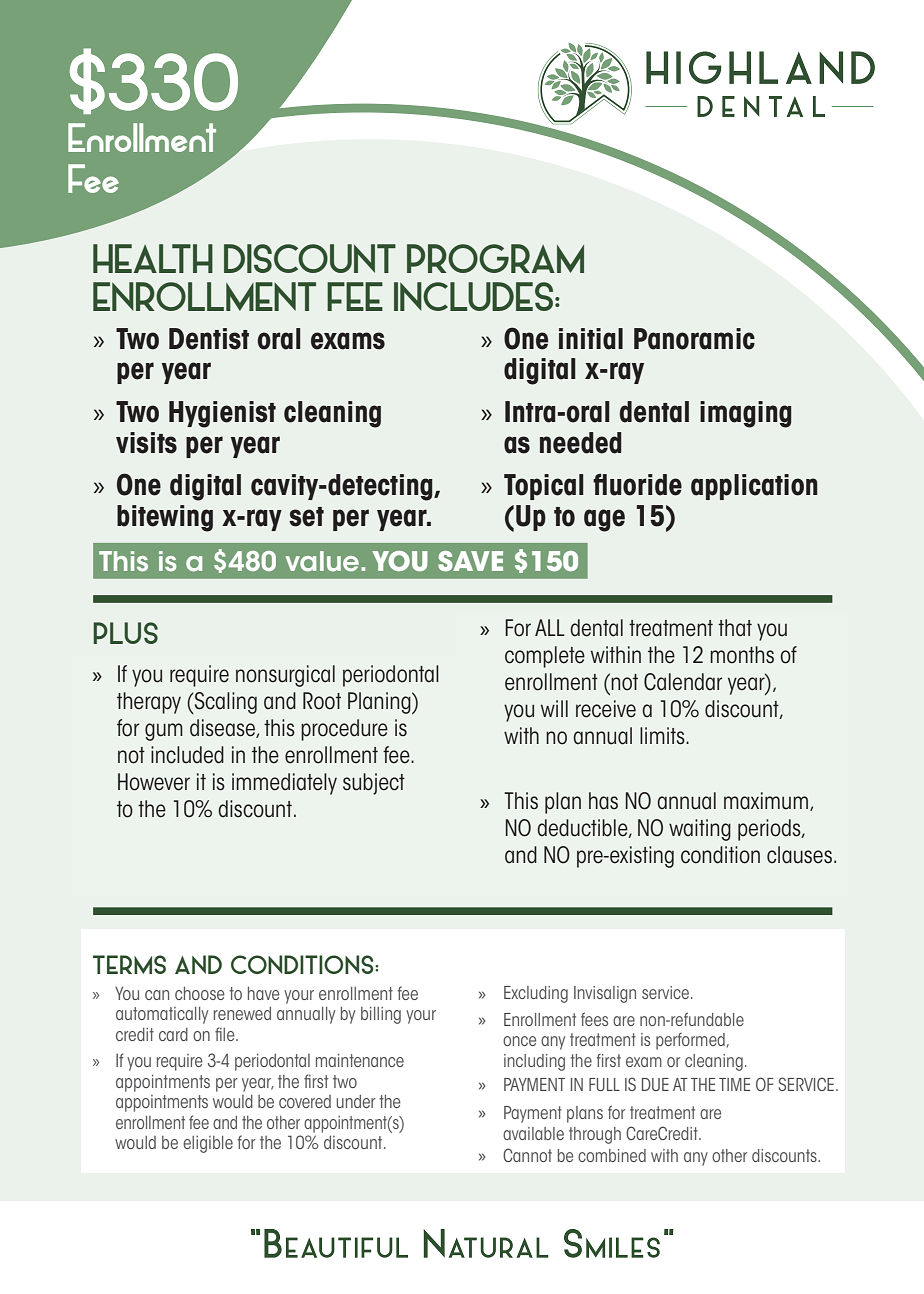 This screenshot has height=1294, width=924. I want to click on combined, so click(612, 1155).
